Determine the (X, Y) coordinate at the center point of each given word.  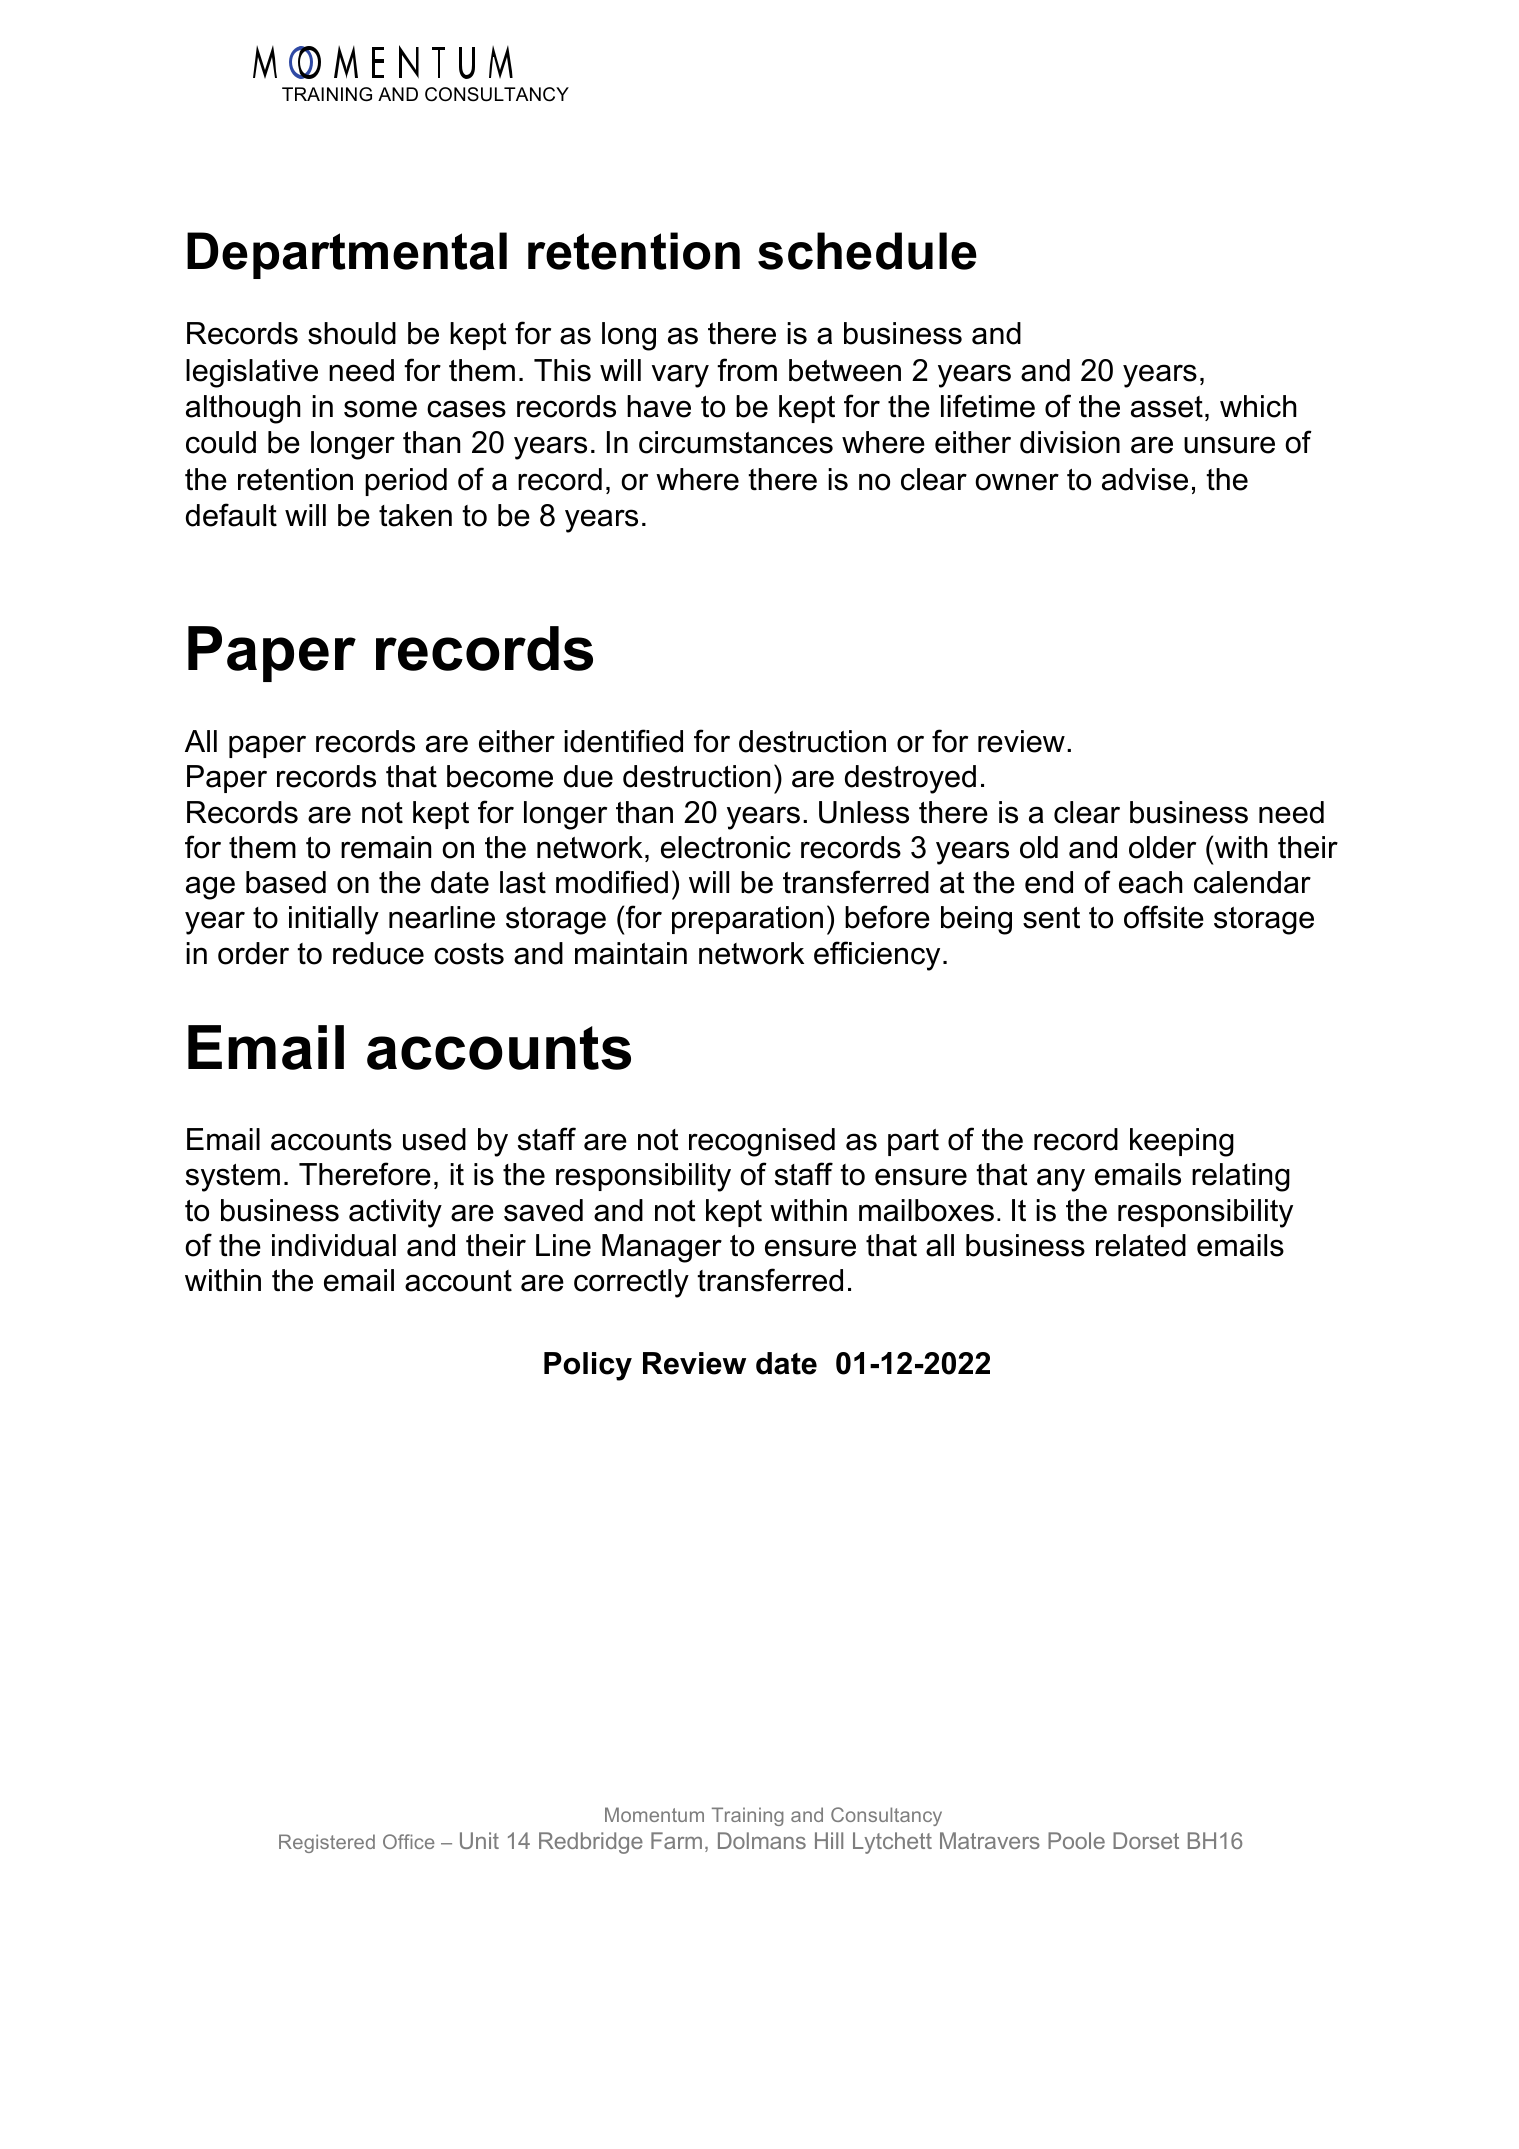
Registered (327, 1843)
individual (334, 1245)
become (500, 776)
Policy (588, 1366)
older (1162, 847)
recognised (762, 1142)
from (747, 370)
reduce (378, 953)
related (1141, 1245)
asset (1167, 407)
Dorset (1146, 1840)
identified (623, 741)
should (352, 333)
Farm (676, 1840)
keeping (1182, 1142)
